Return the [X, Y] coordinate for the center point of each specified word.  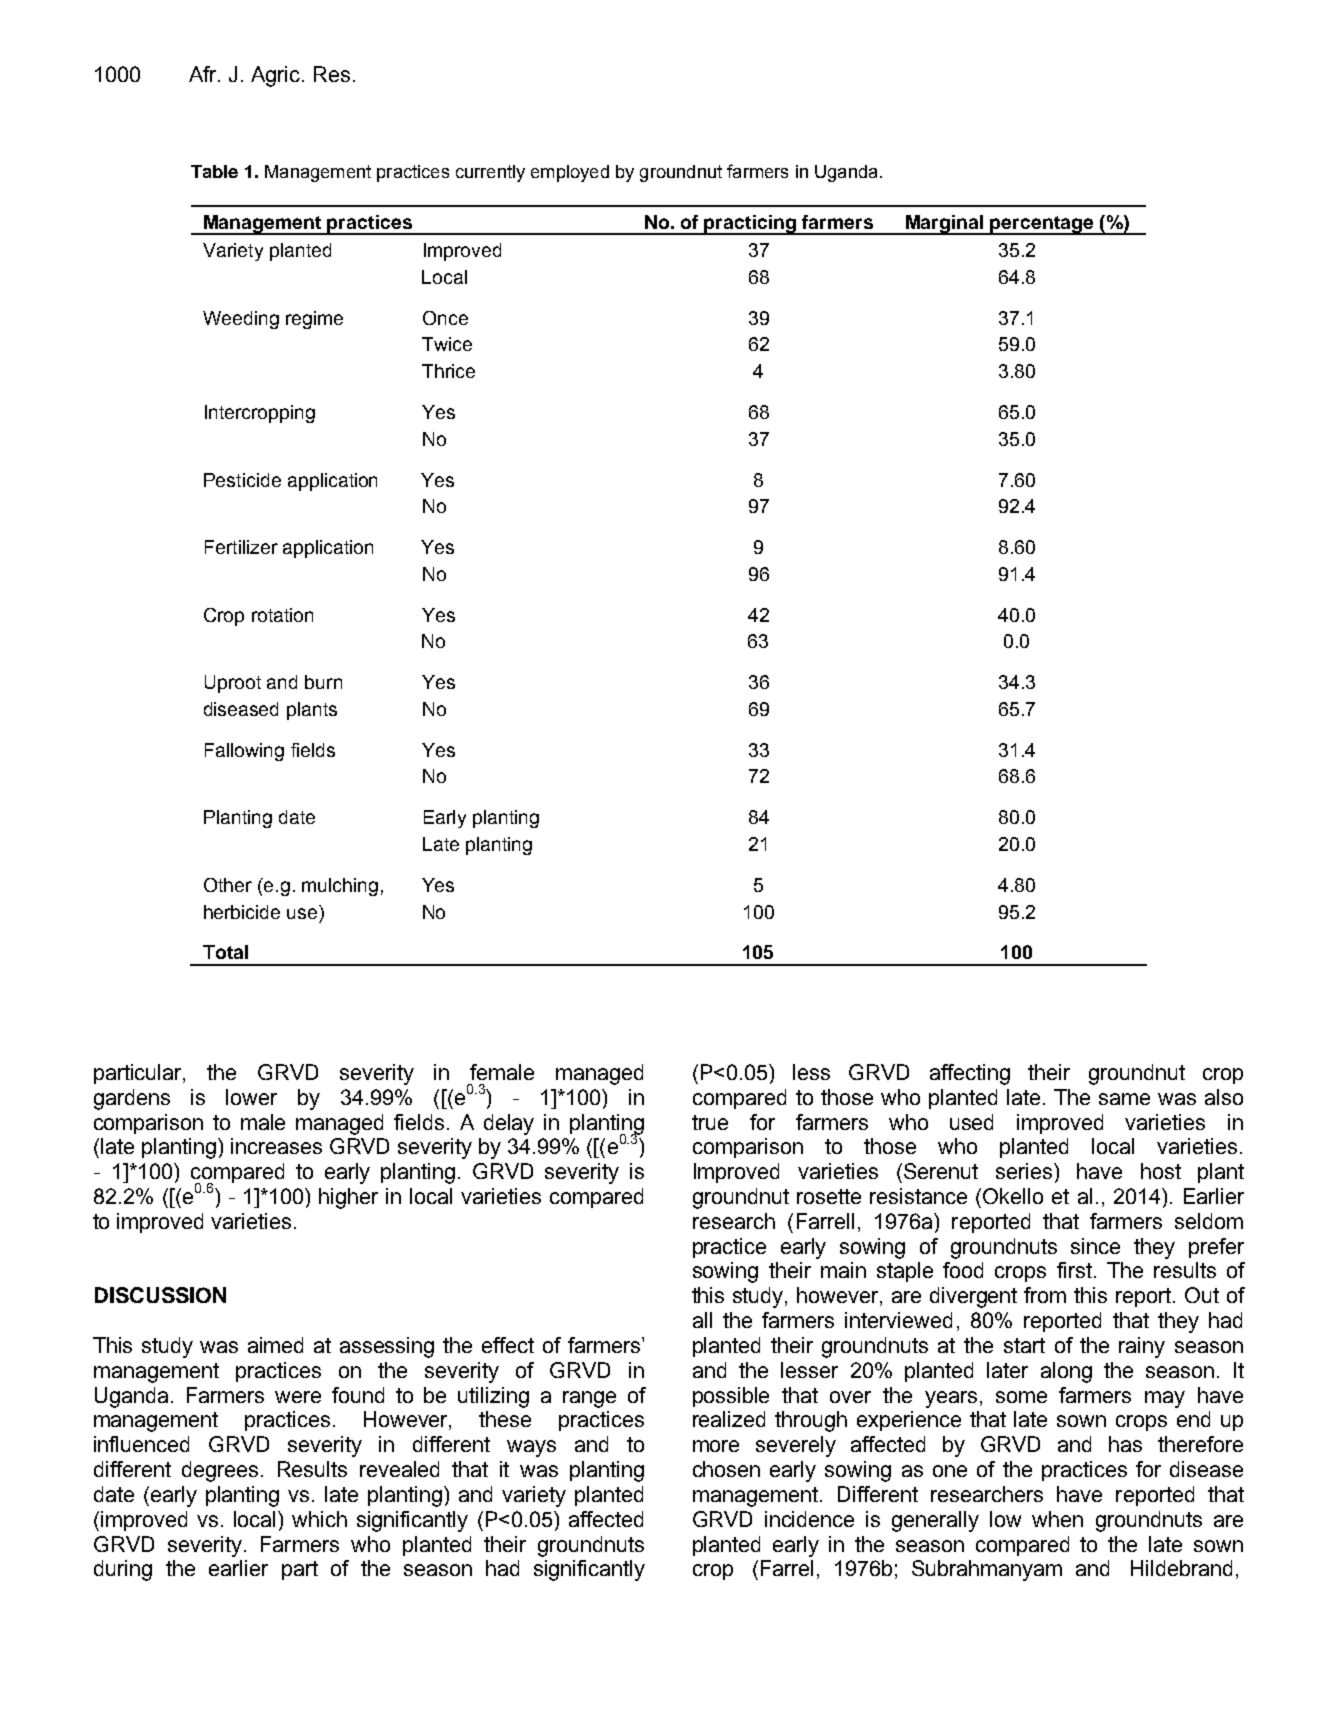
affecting [970, 1074]
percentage [1042, 225]
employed [570, 173]
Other [228, 885]
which [319, 1519]
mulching [340, 887]
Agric [277, 76]
